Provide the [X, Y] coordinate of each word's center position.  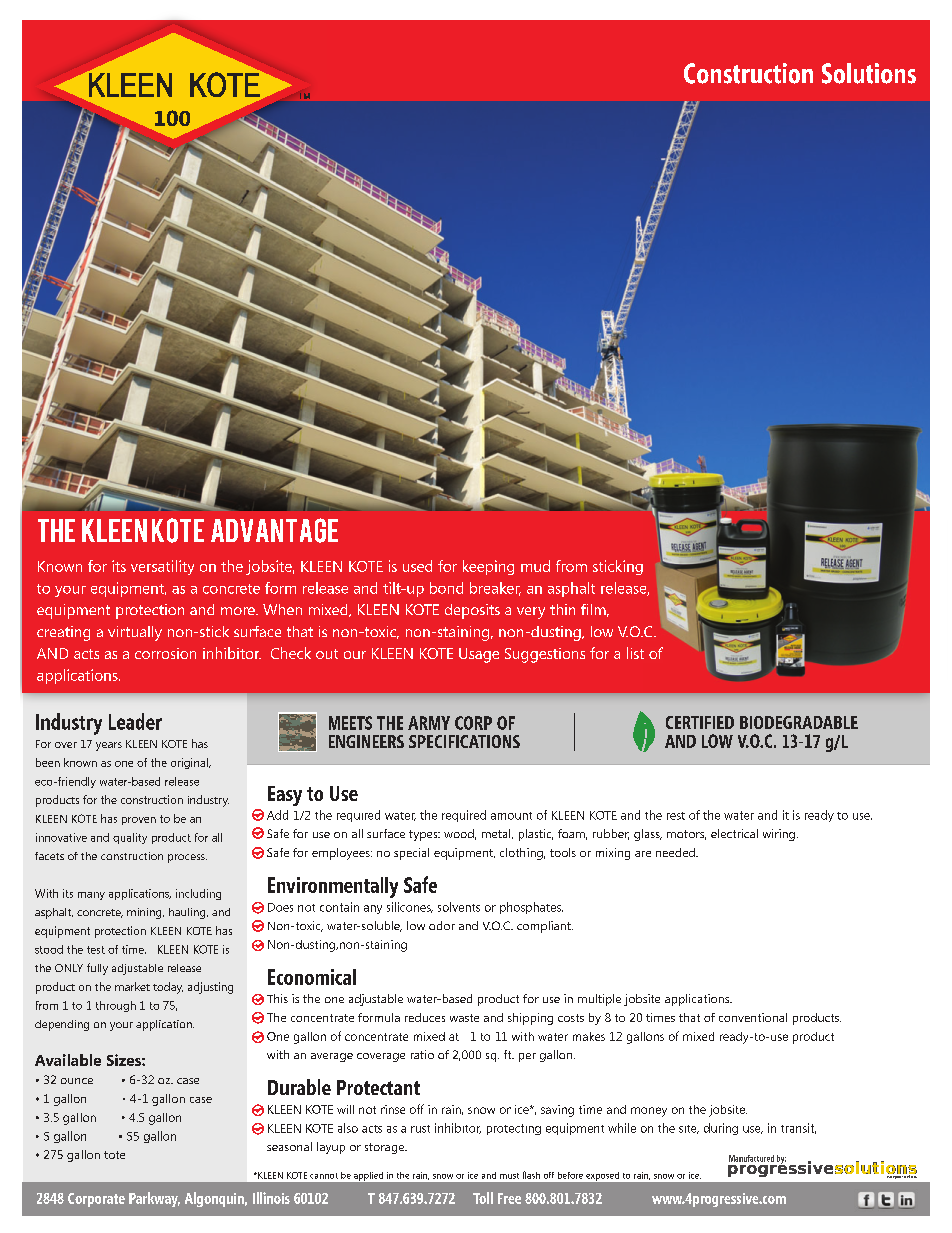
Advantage [274, 530]
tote [114, 1155]
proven [139, 821]
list [635, 653]
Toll [483, 1198]
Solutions [869, 73]
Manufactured [751, 1158]
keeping [488, 567]
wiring [779, 835]
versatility [162, 567]
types [424, 835]
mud [535, 566]
